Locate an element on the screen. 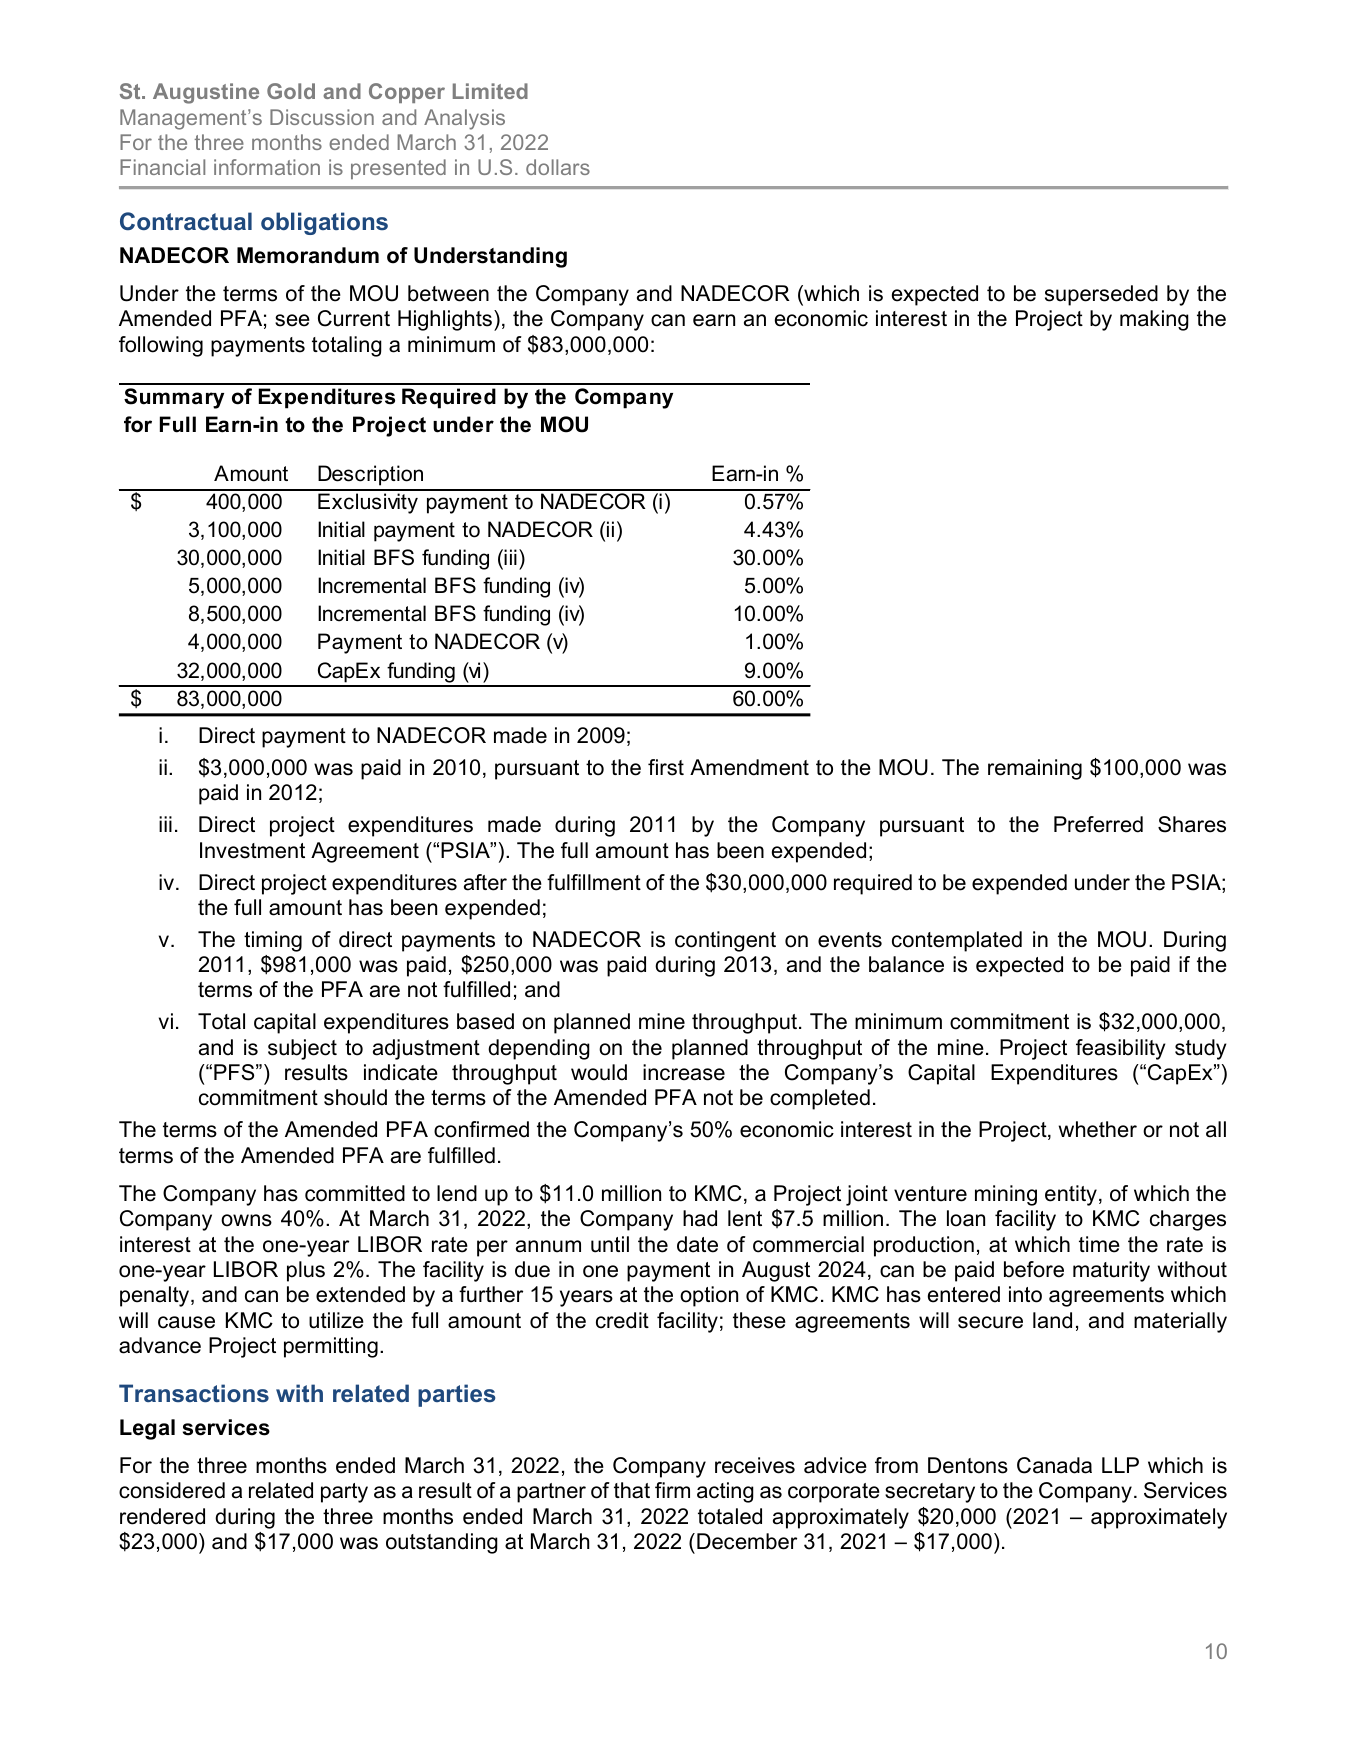 This screenshot has height=1743, width=1347. first is located at coordinates (666, 767).
